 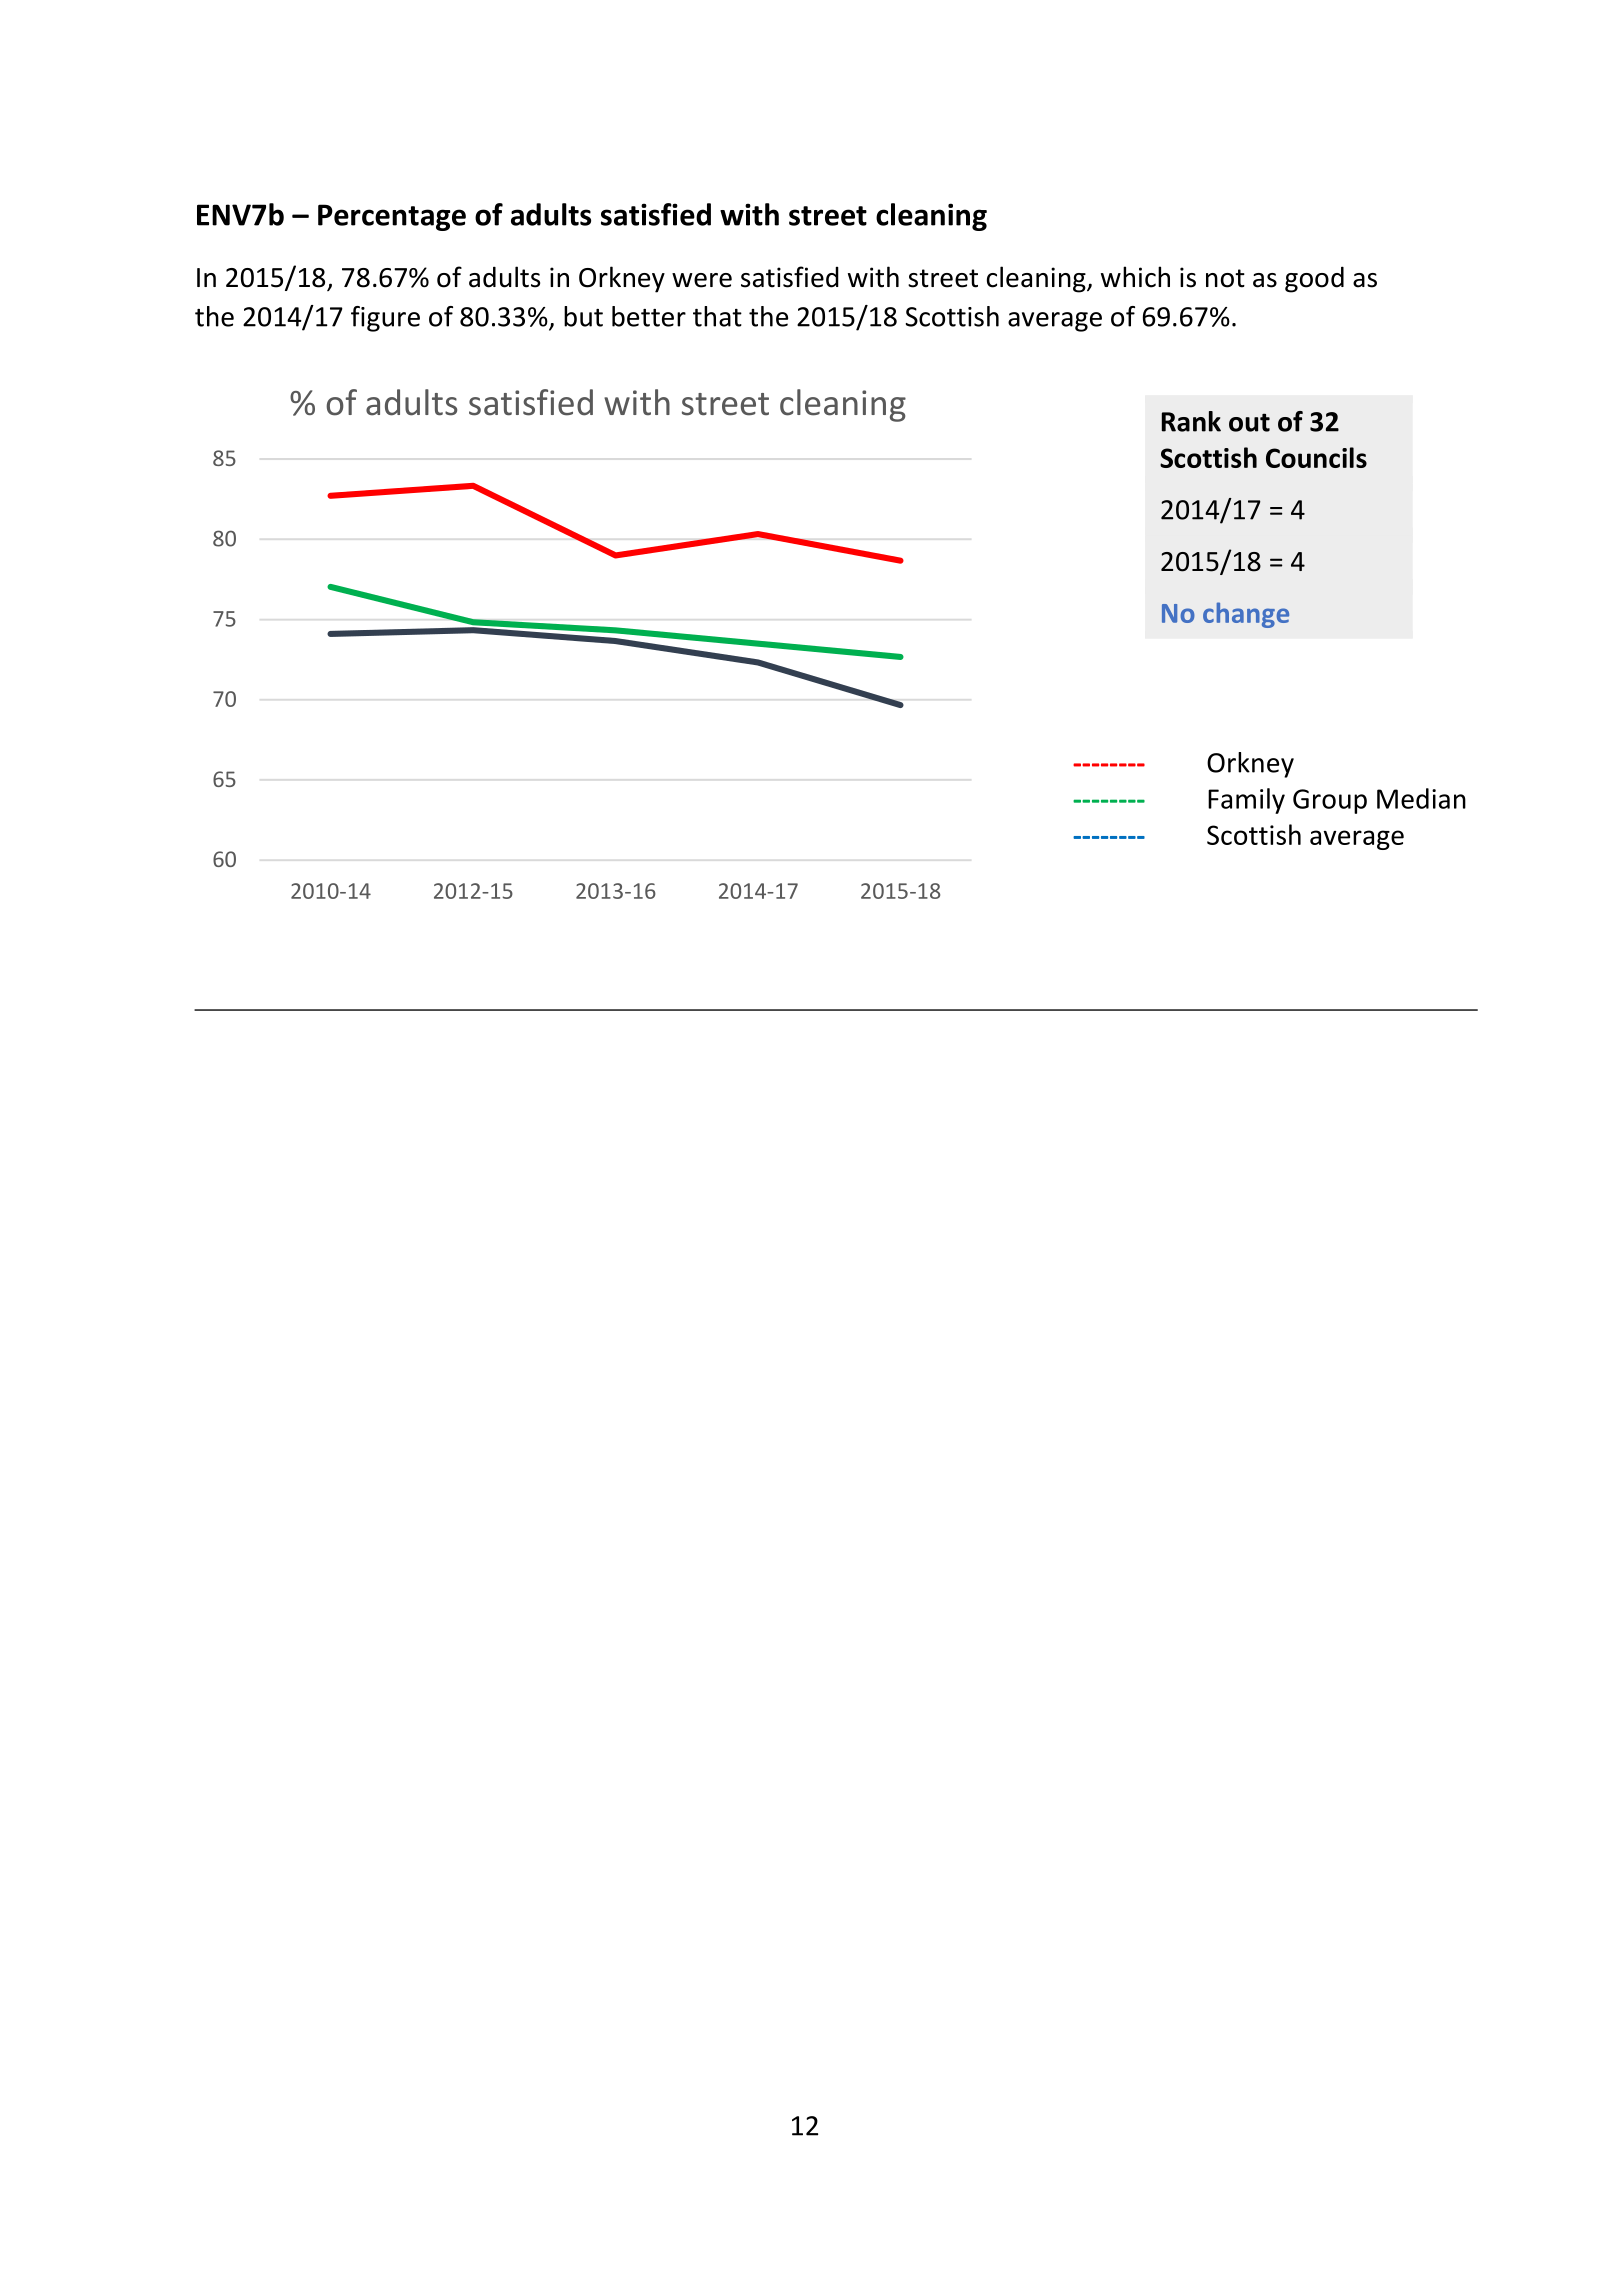 I want to click on were, so click(x=702, y=280).
